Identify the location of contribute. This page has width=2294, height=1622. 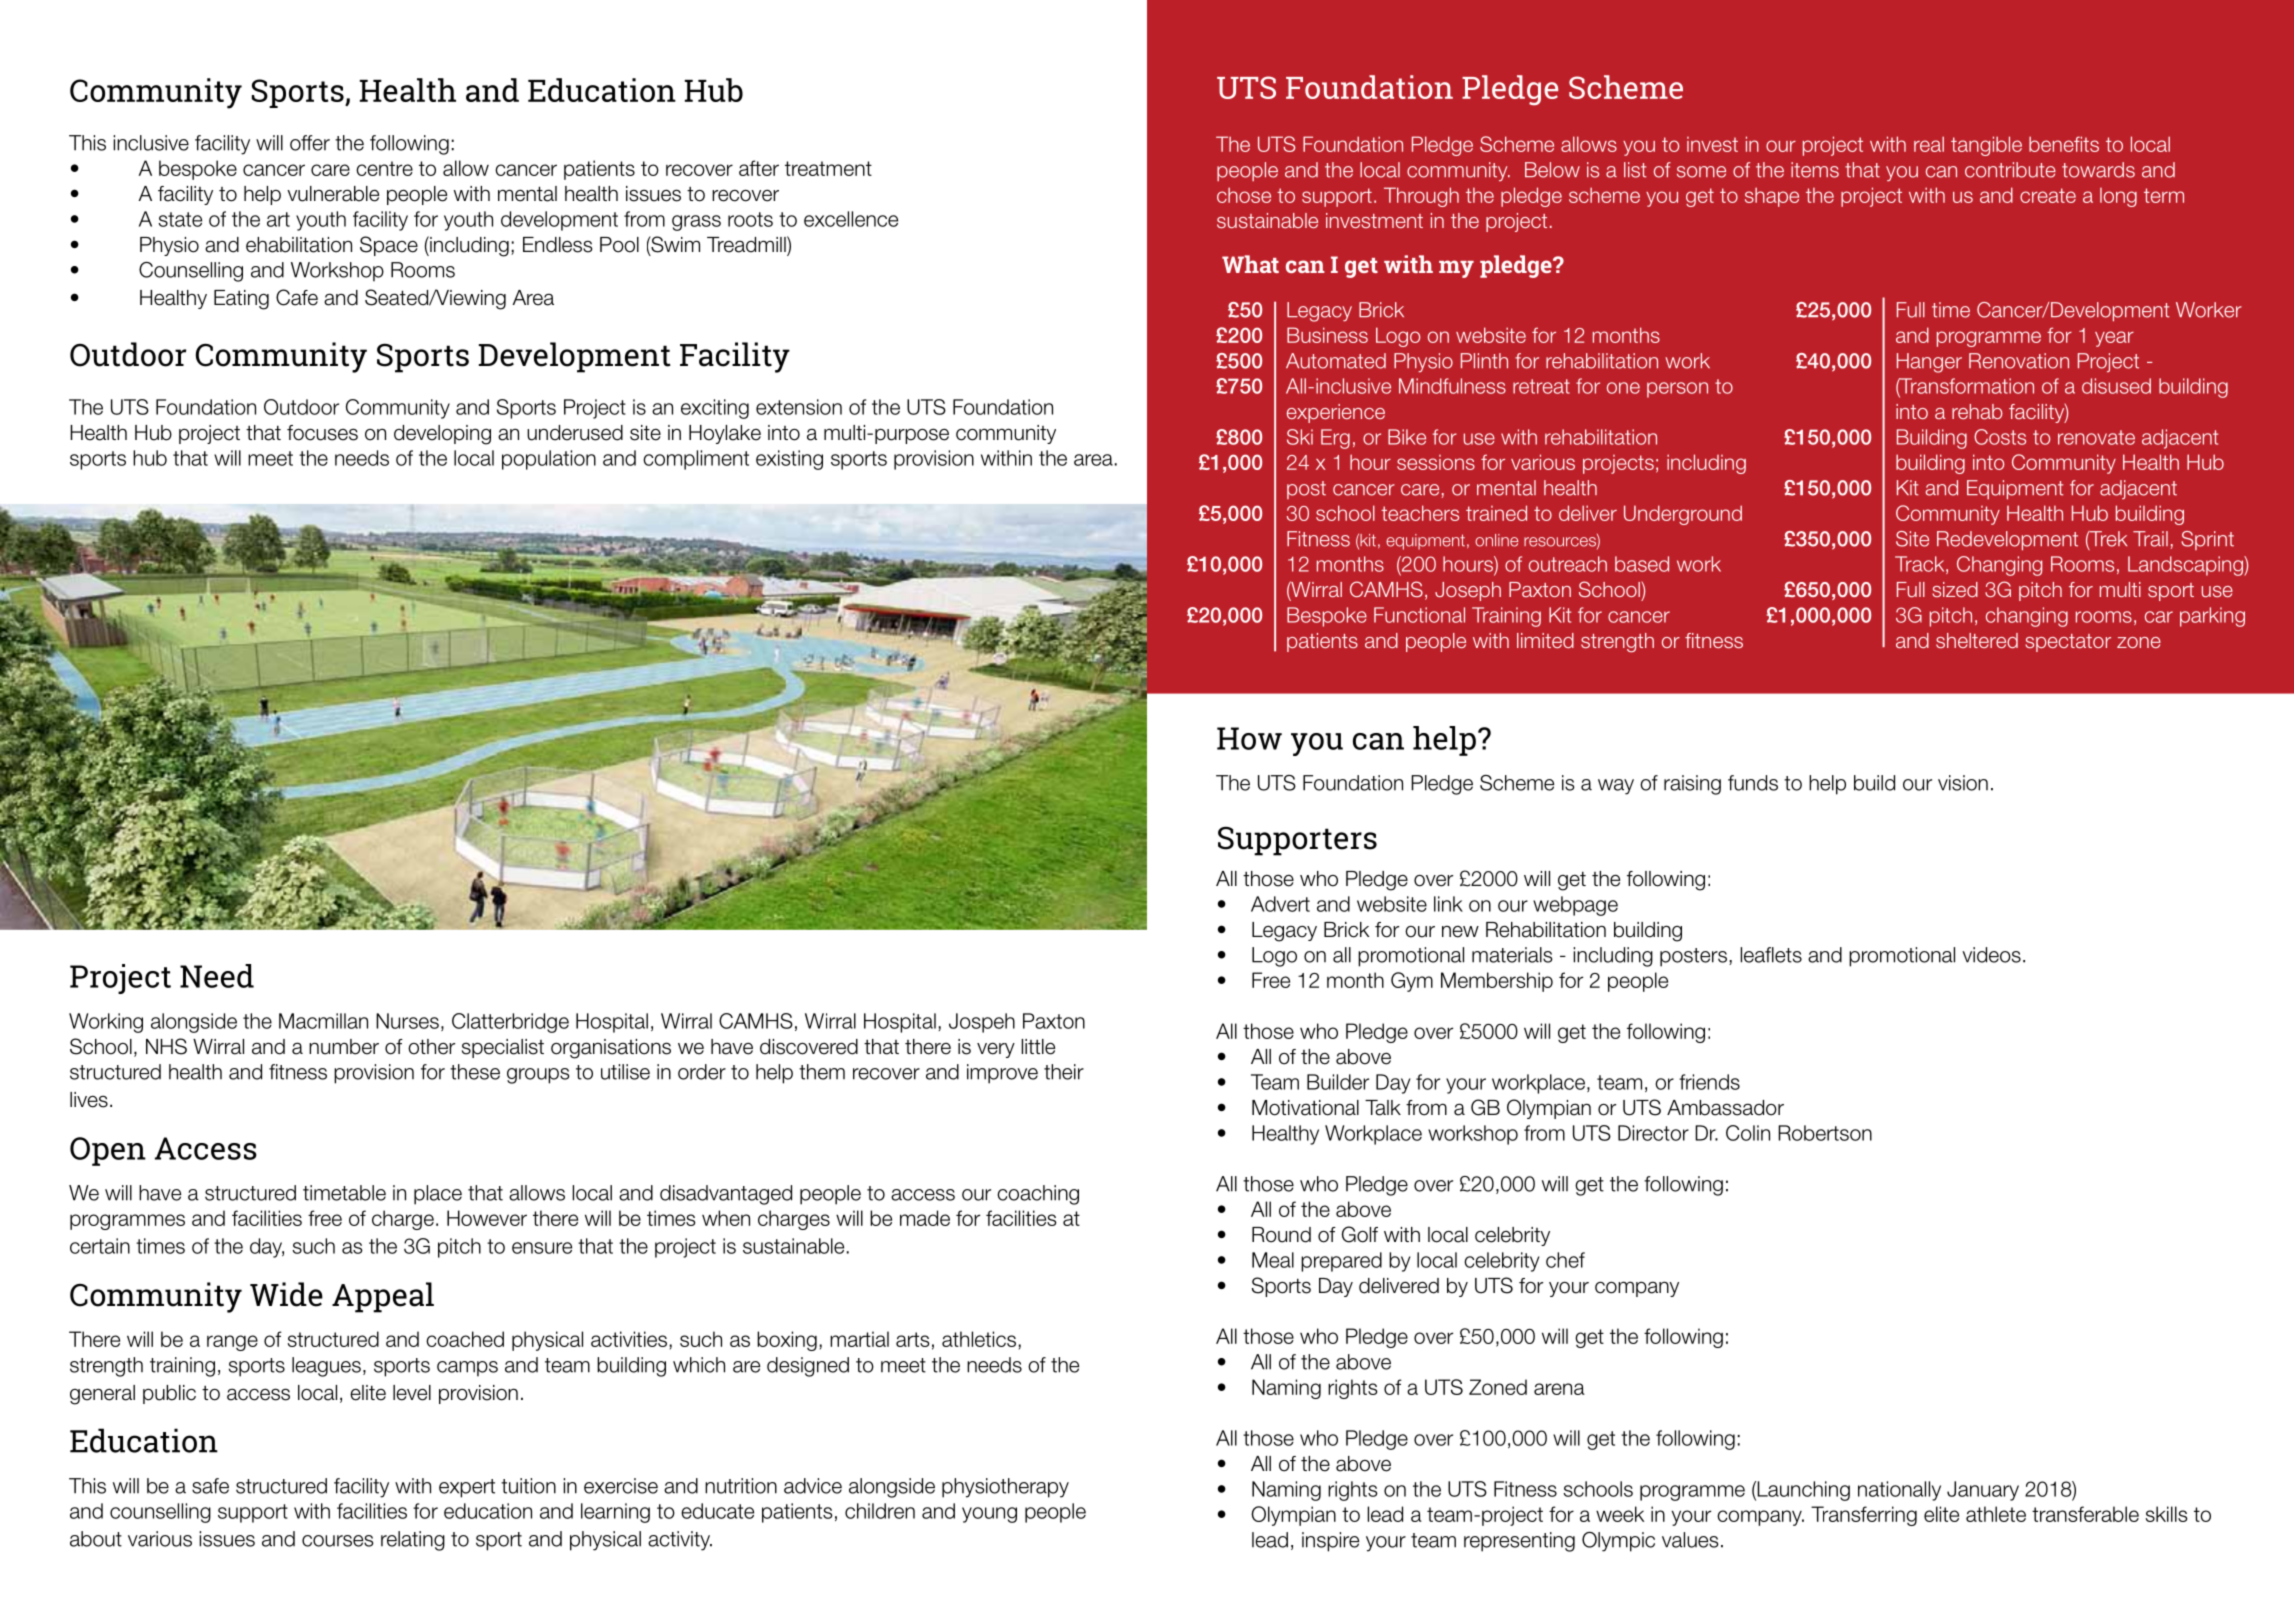
(2010, 170).
